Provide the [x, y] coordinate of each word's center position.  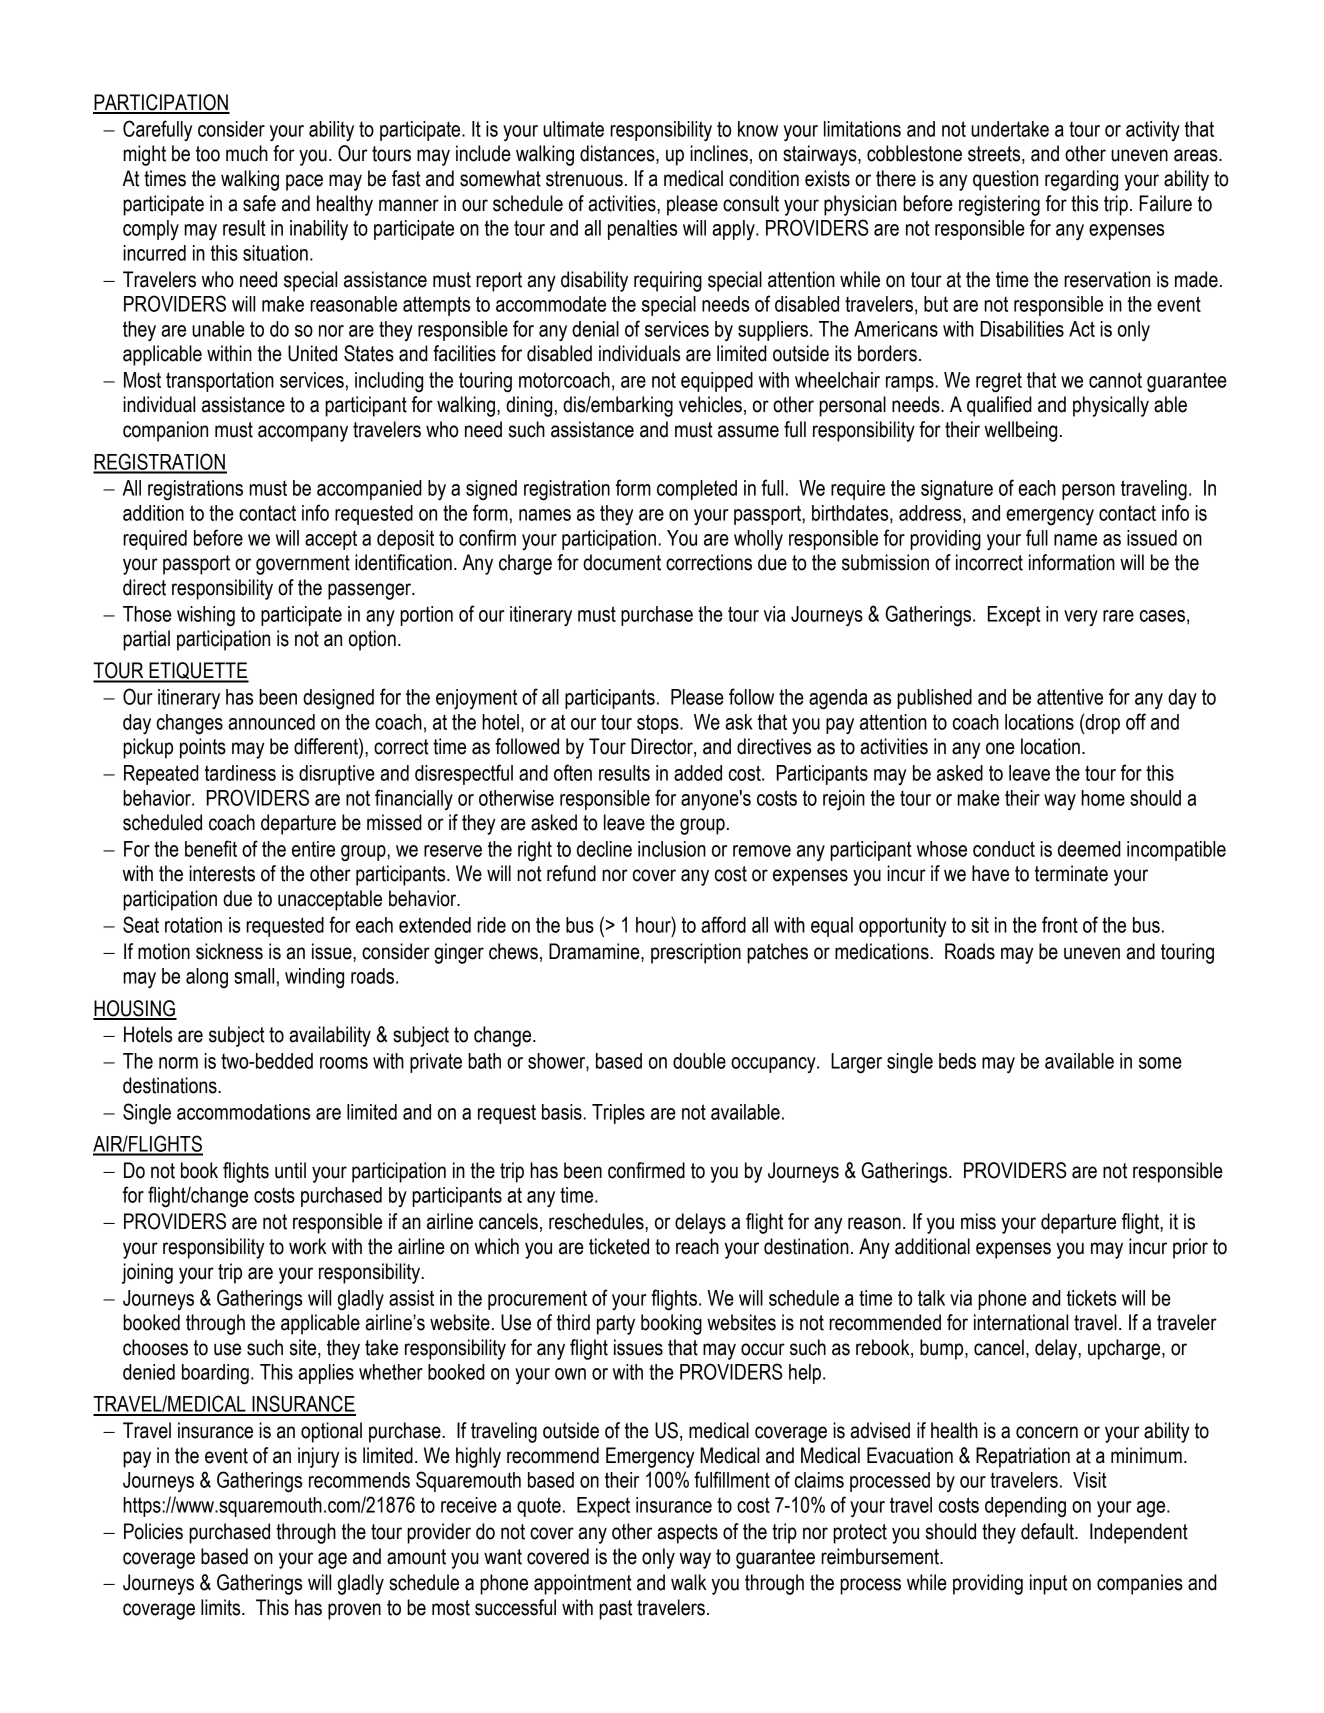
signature [957, 490]
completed [697, 490]
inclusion [672, 849]
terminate [1071, 873]
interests [222, 873]
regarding [1081, 180]
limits [222, 1607]
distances [618, 154]
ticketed [619, 1246]
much [247, 153]
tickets [1091, 1298]
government [303, 565]
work [308, 1246]
